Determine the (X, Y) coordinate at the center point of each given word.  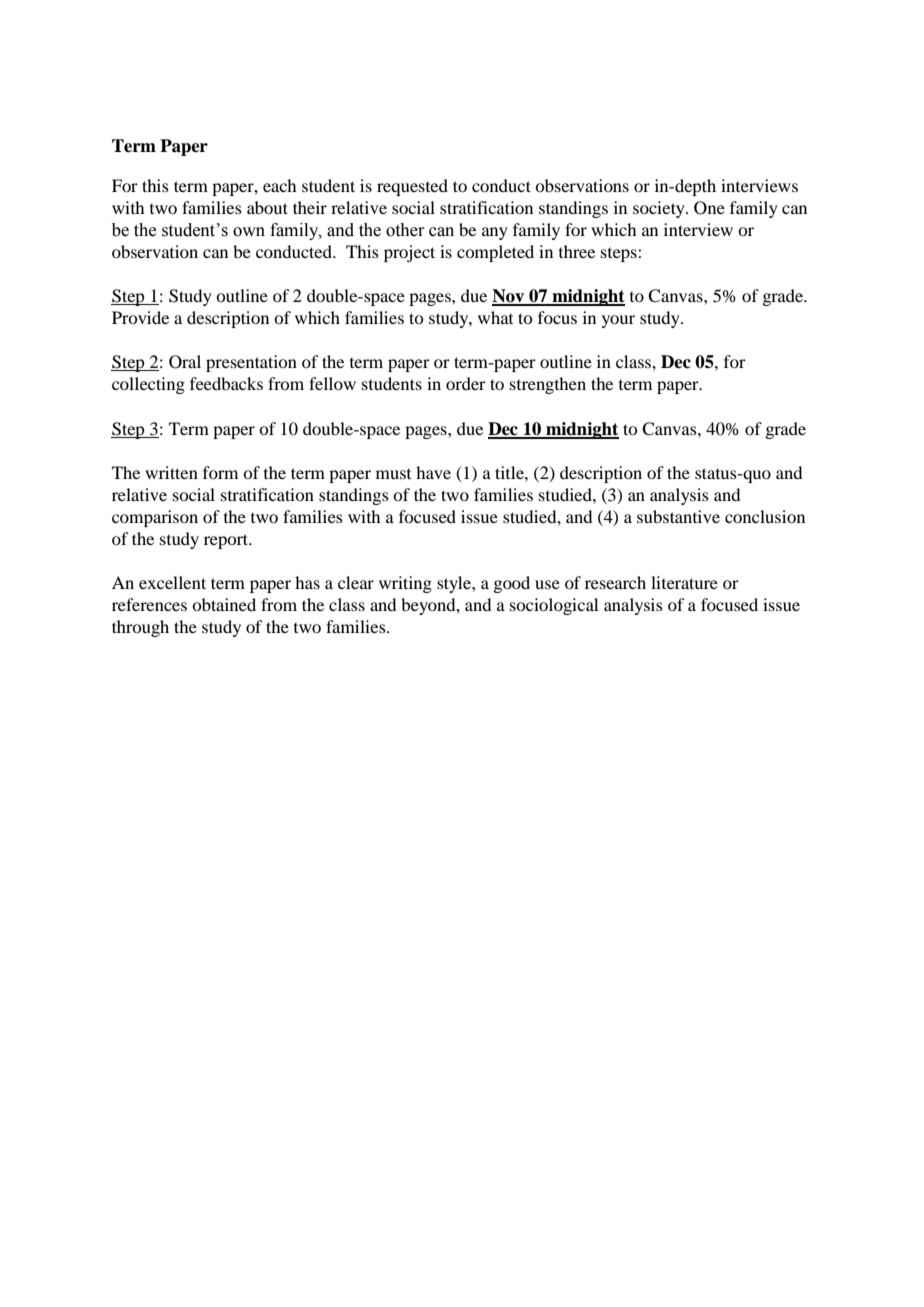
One (709, 208)
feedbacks (226, 383)
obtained (224, 604)
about (267, 207)
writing (405, 584)
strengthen (548, 385)
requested (412, 187)
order (466, 383)
